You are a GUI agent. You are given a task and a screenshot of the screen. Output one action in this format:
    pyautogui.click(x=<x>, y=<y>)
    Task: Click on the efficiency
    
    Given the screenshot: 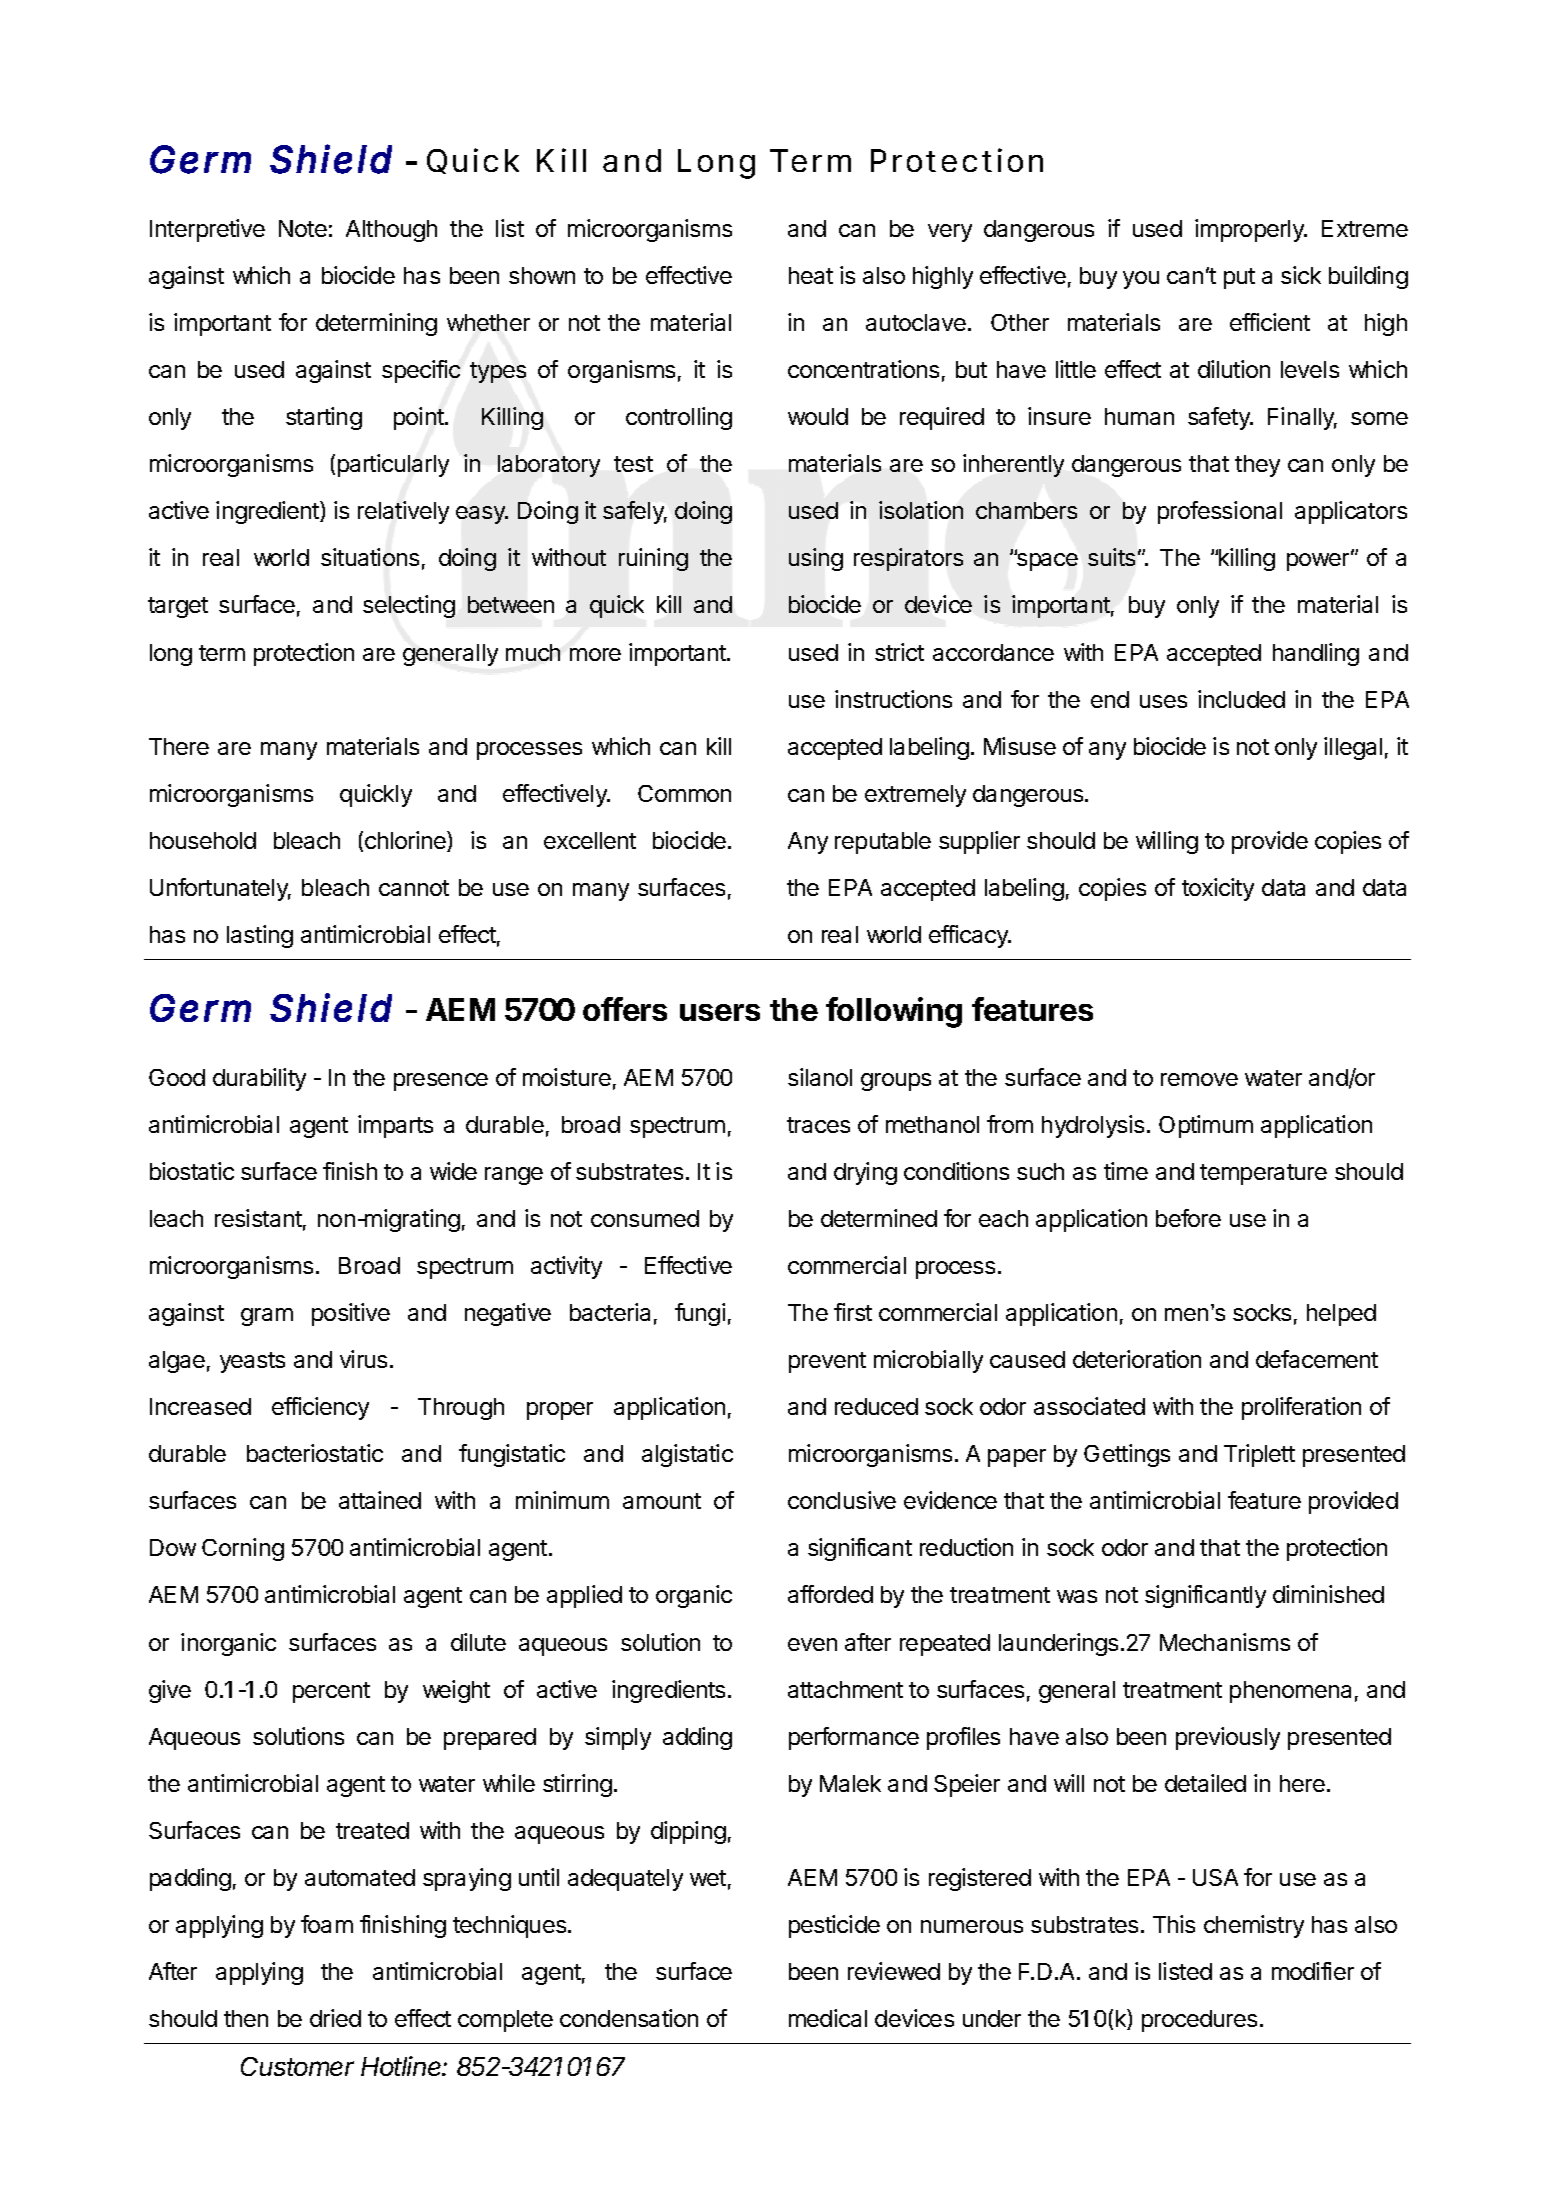 What is the action you would take?
    pyautogui.click(x=320, y=1408)
